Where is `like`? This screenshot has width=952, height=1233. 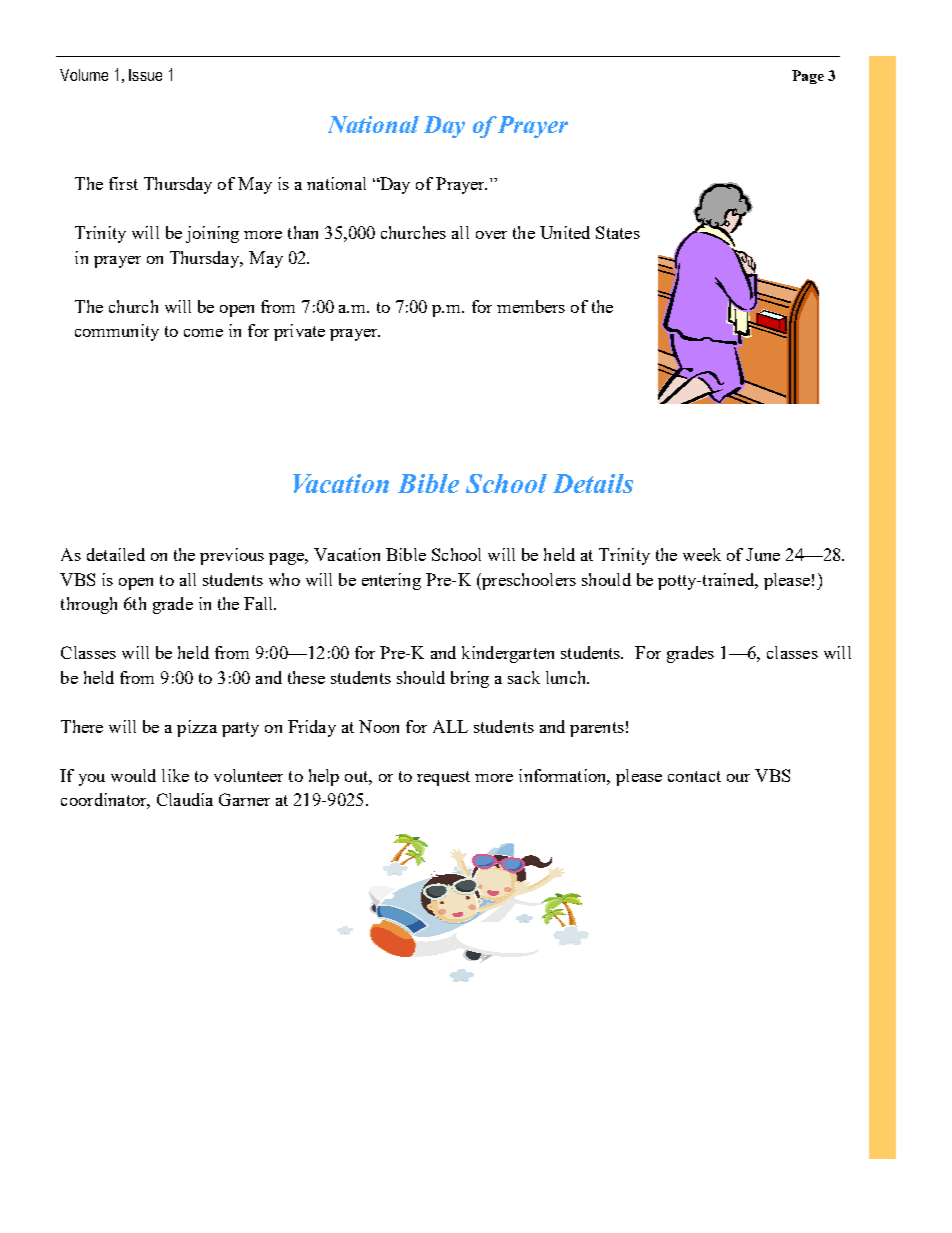
like is located at coordinates (175, 775).
